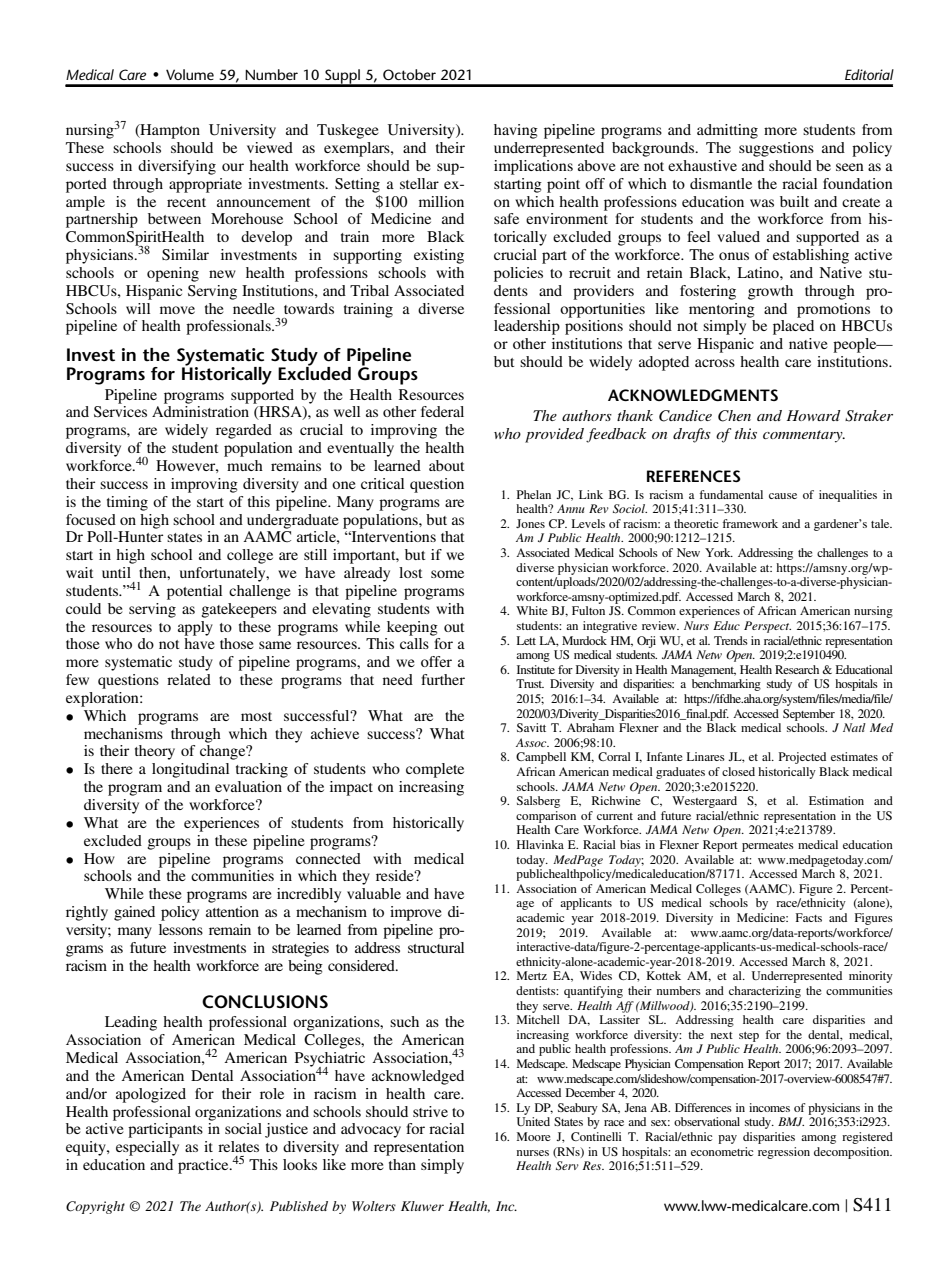 The image size is (952, 1275). Describe the element at coordinates (422, 1206) in the screenshot. I see `Kluwer` at that location.
